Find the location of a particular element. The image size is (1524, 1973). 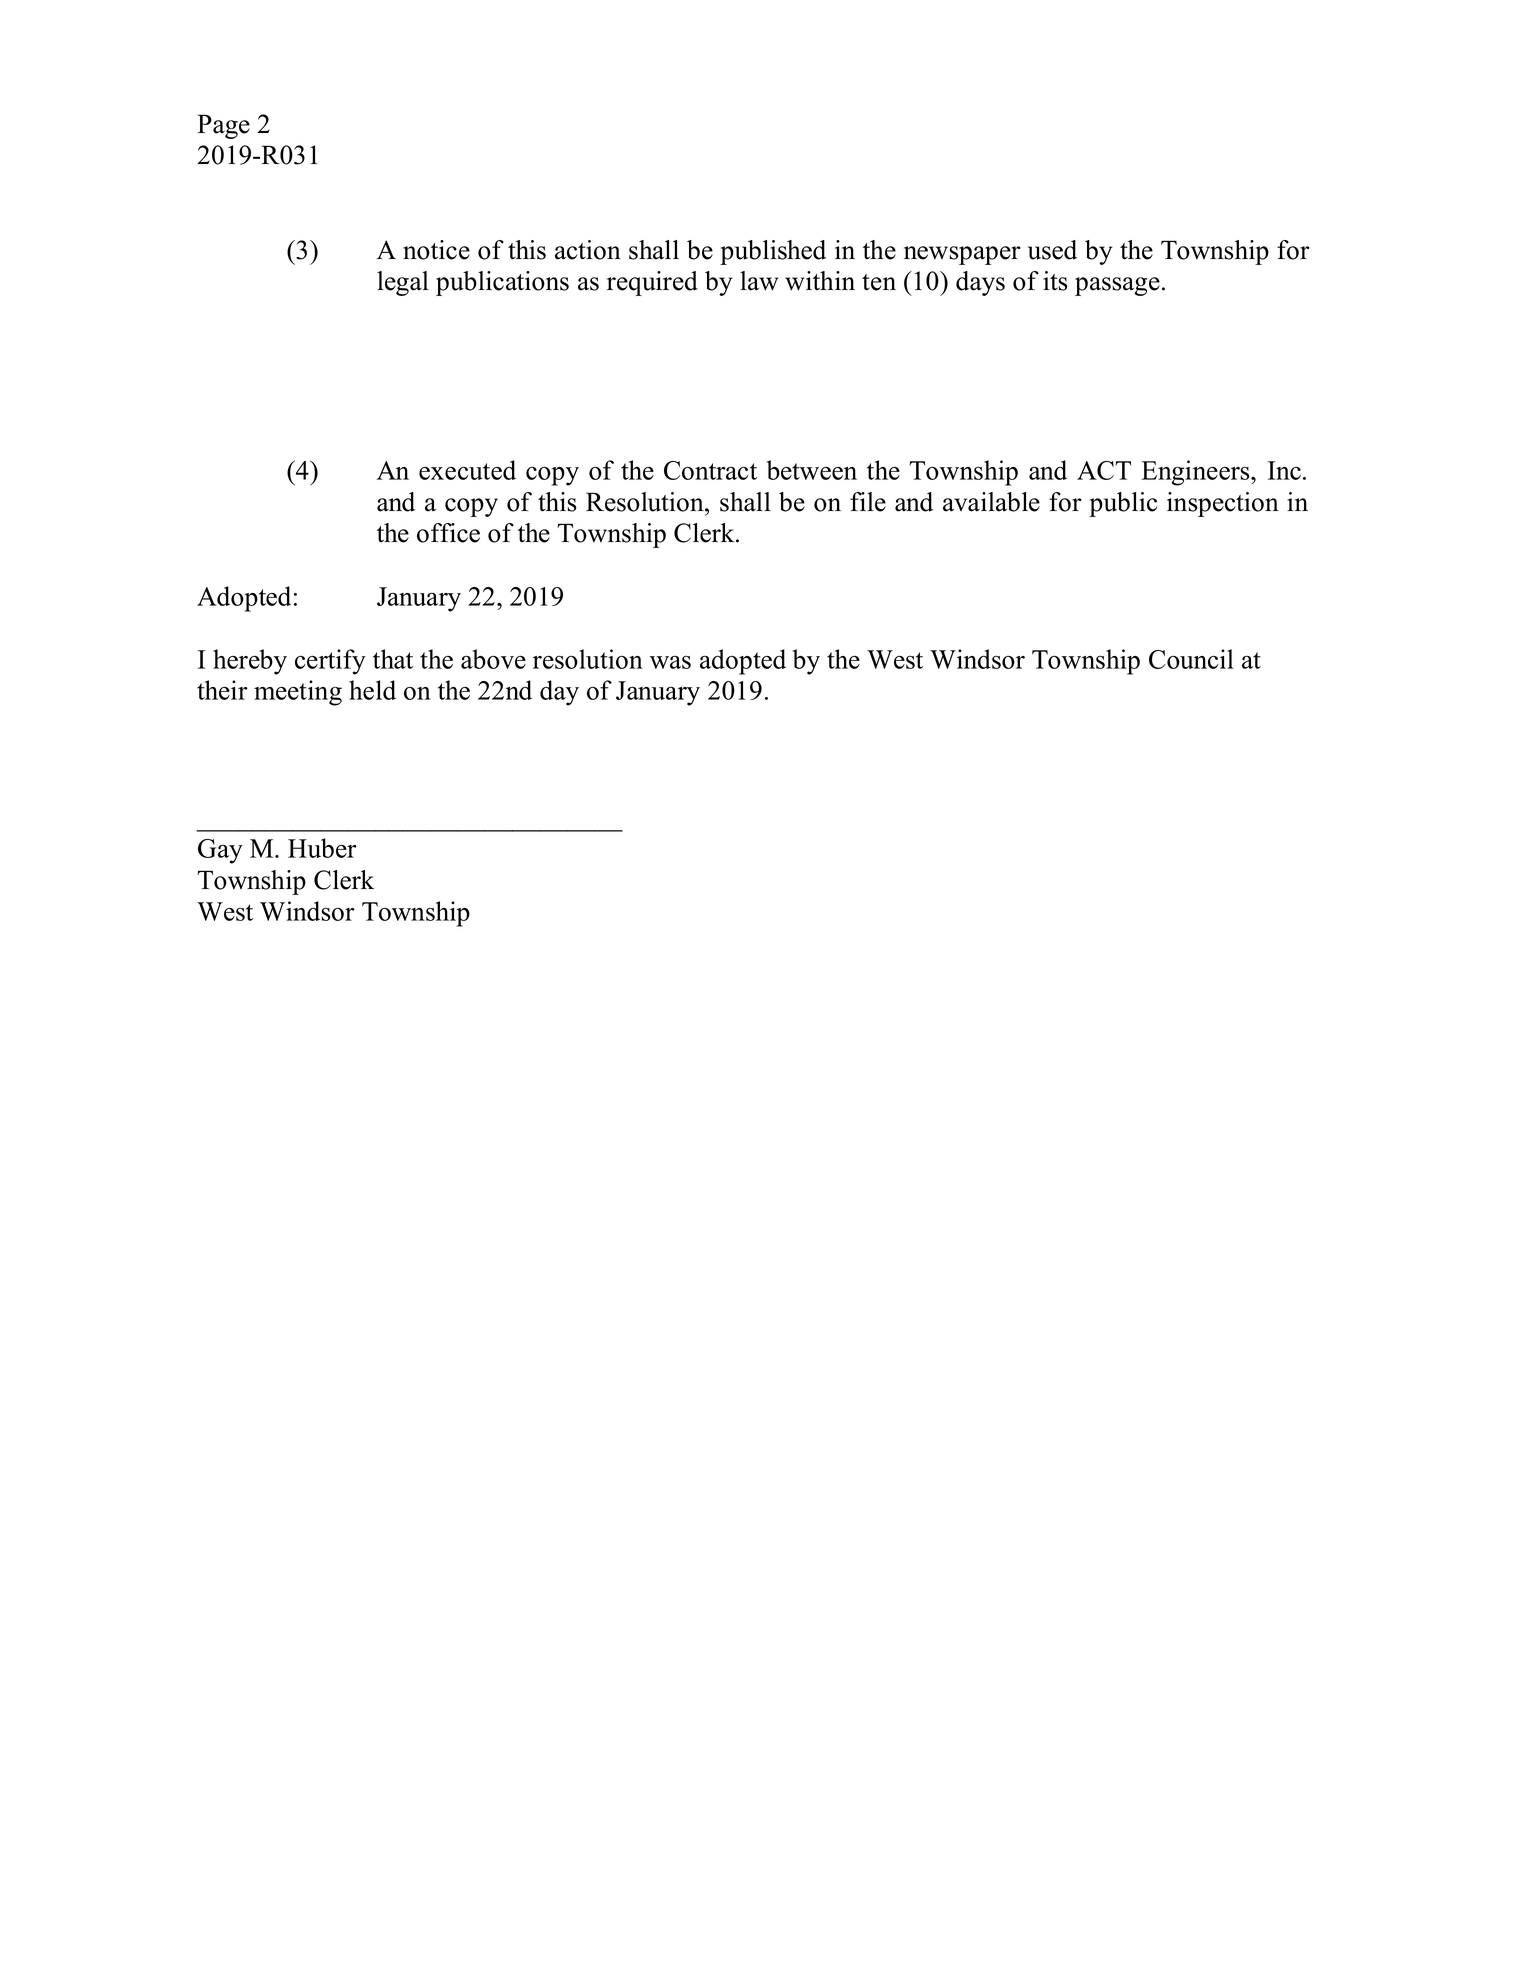

used is located at coordinates (1052, 250).
